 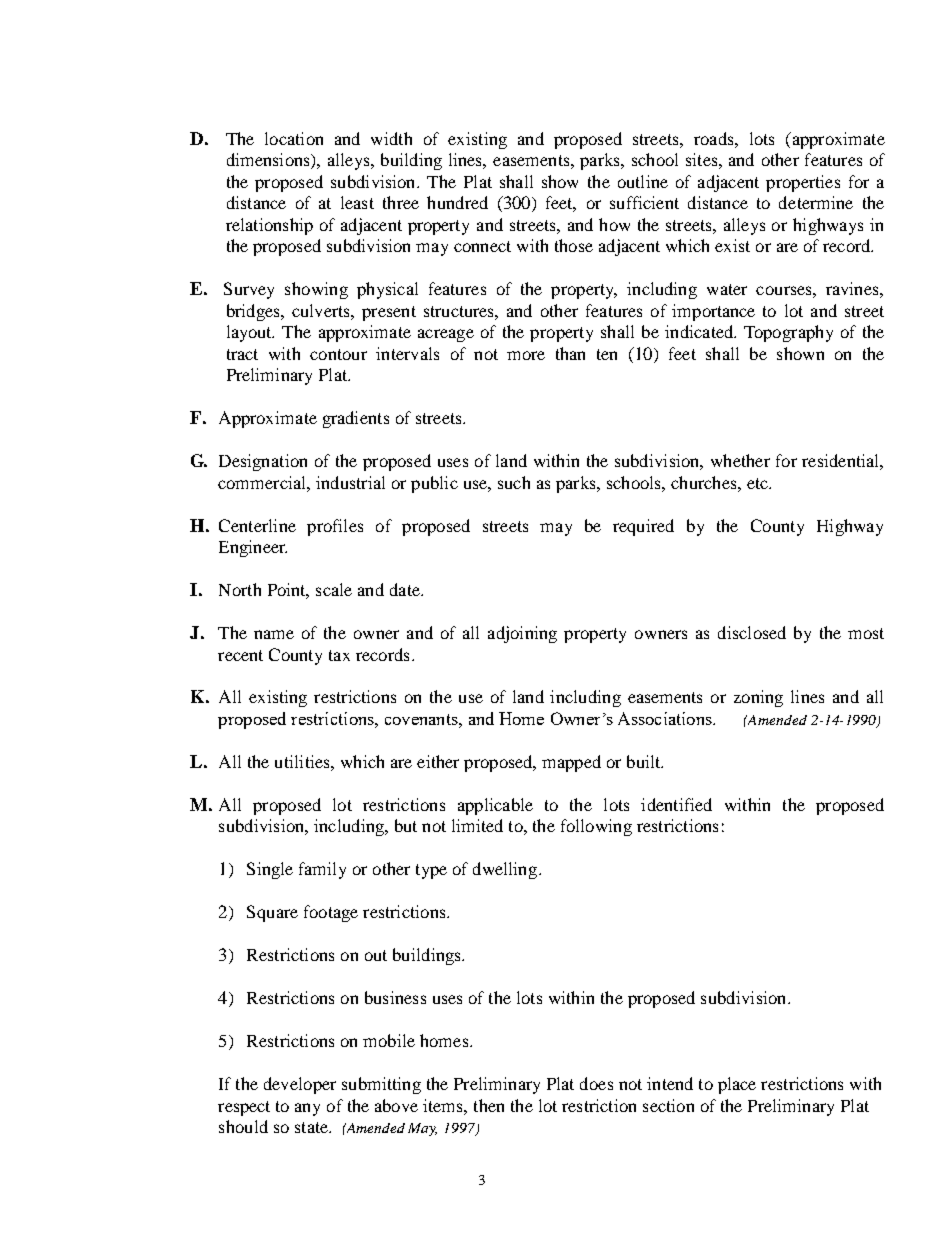 What do you see at coordinates (307, 1109) in the screenshot?
I see `any` at bounding box center [307, 1109].
